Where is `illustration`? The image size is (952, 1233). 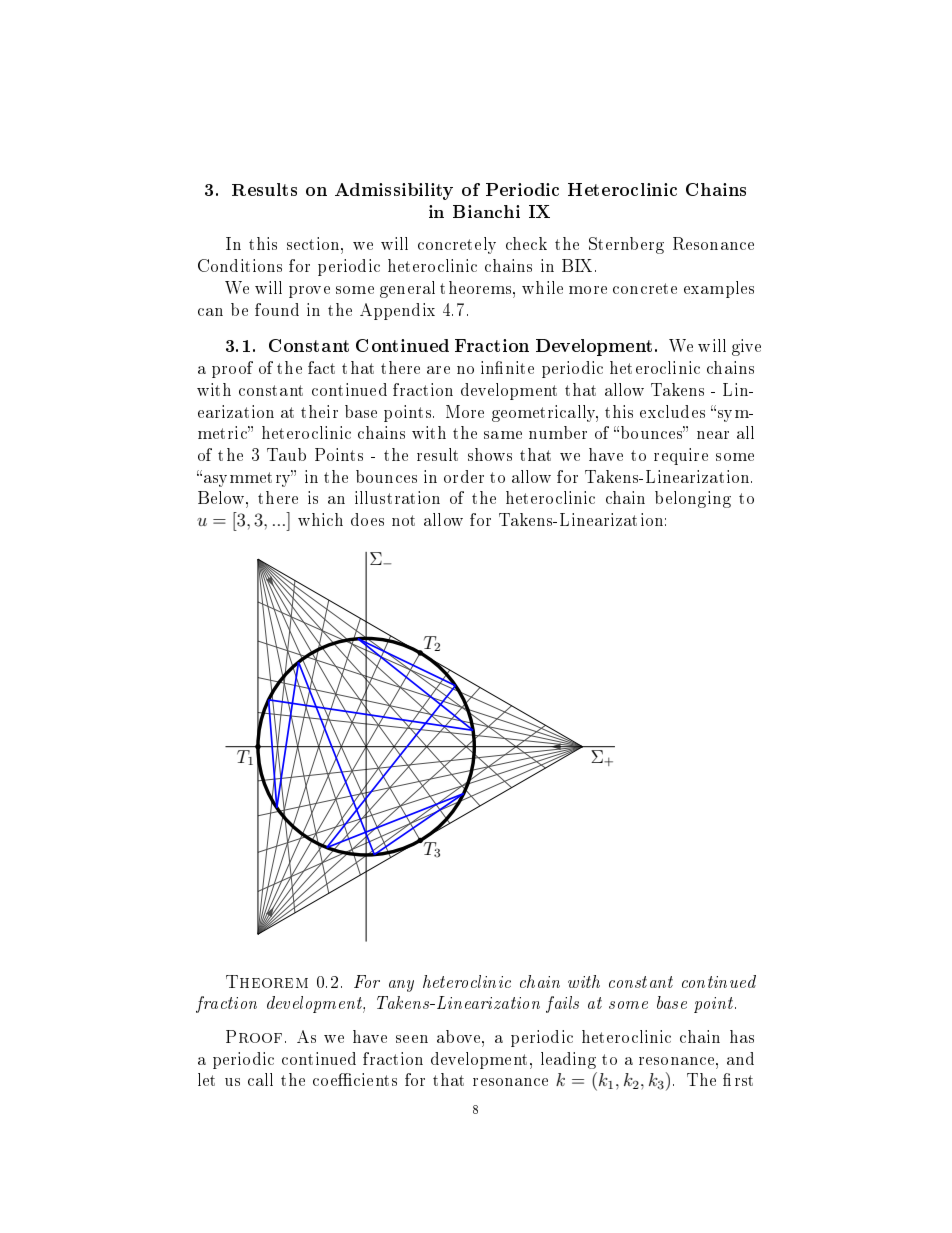 illustration is located at coordinates (397, 497).
